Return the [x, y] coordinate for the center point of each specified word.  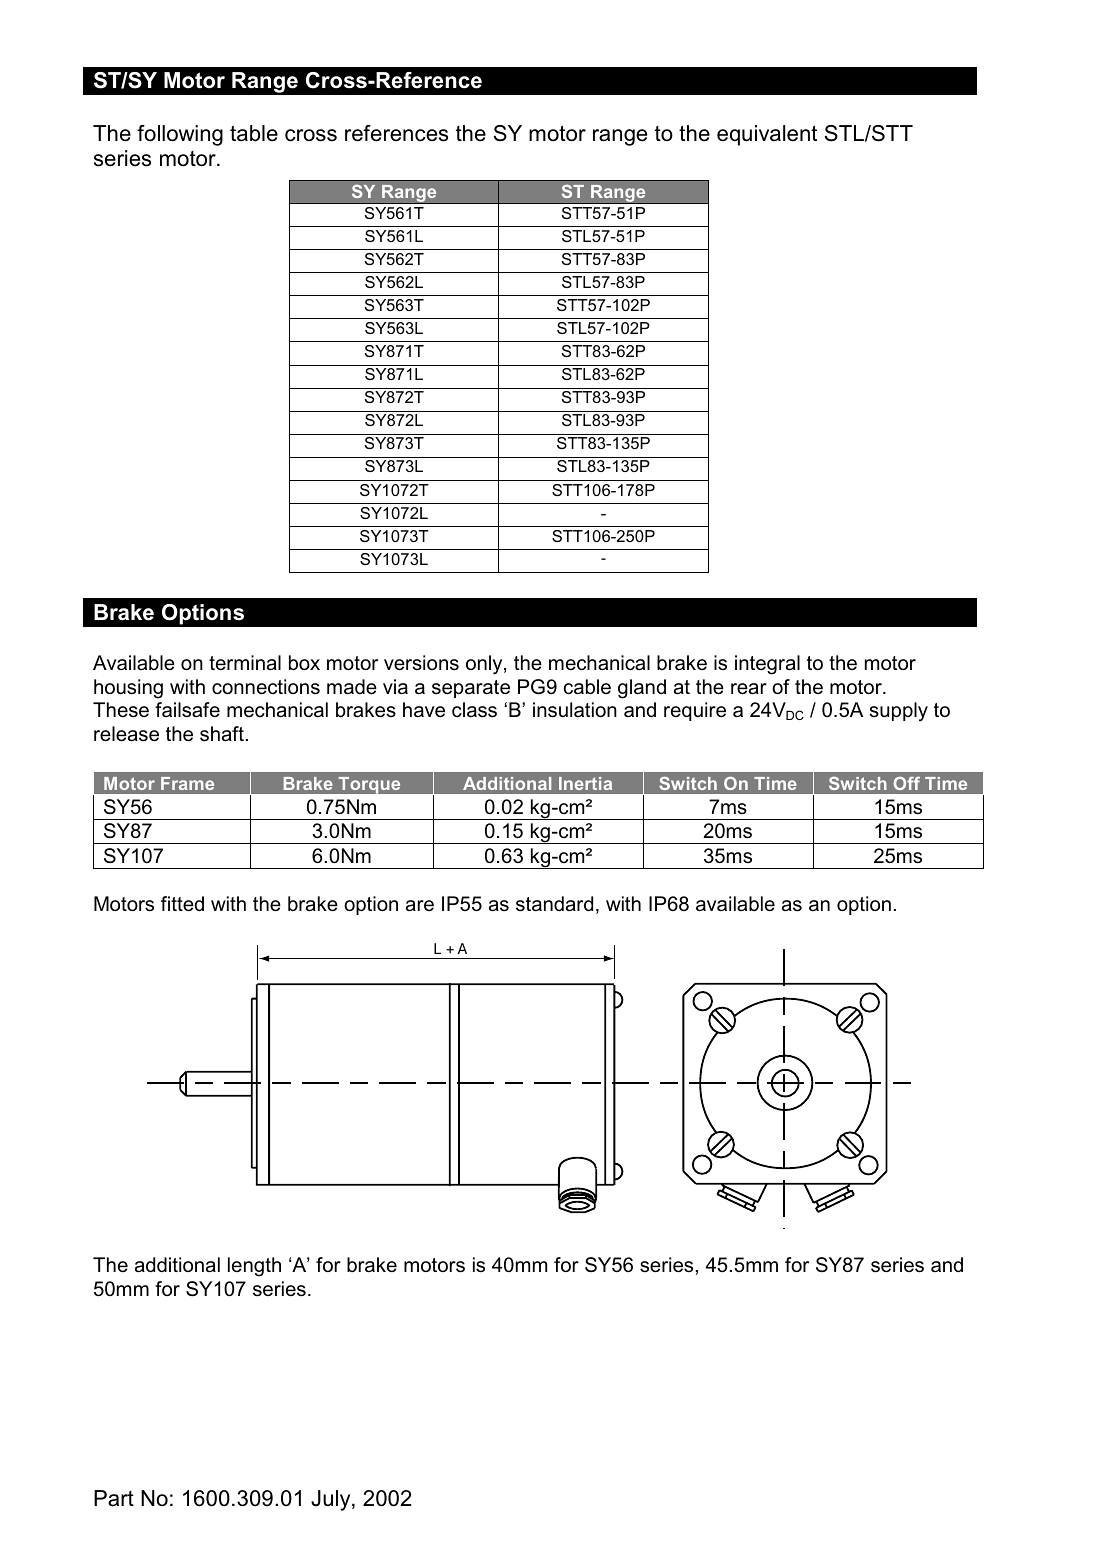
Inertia [585, 783]
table [254, 133]
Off [906, 783]
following [180, 135]
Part [114, 1498]
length [254, 1267]
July [332, 1500]
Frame [187, 783]
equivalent [767, 135]
